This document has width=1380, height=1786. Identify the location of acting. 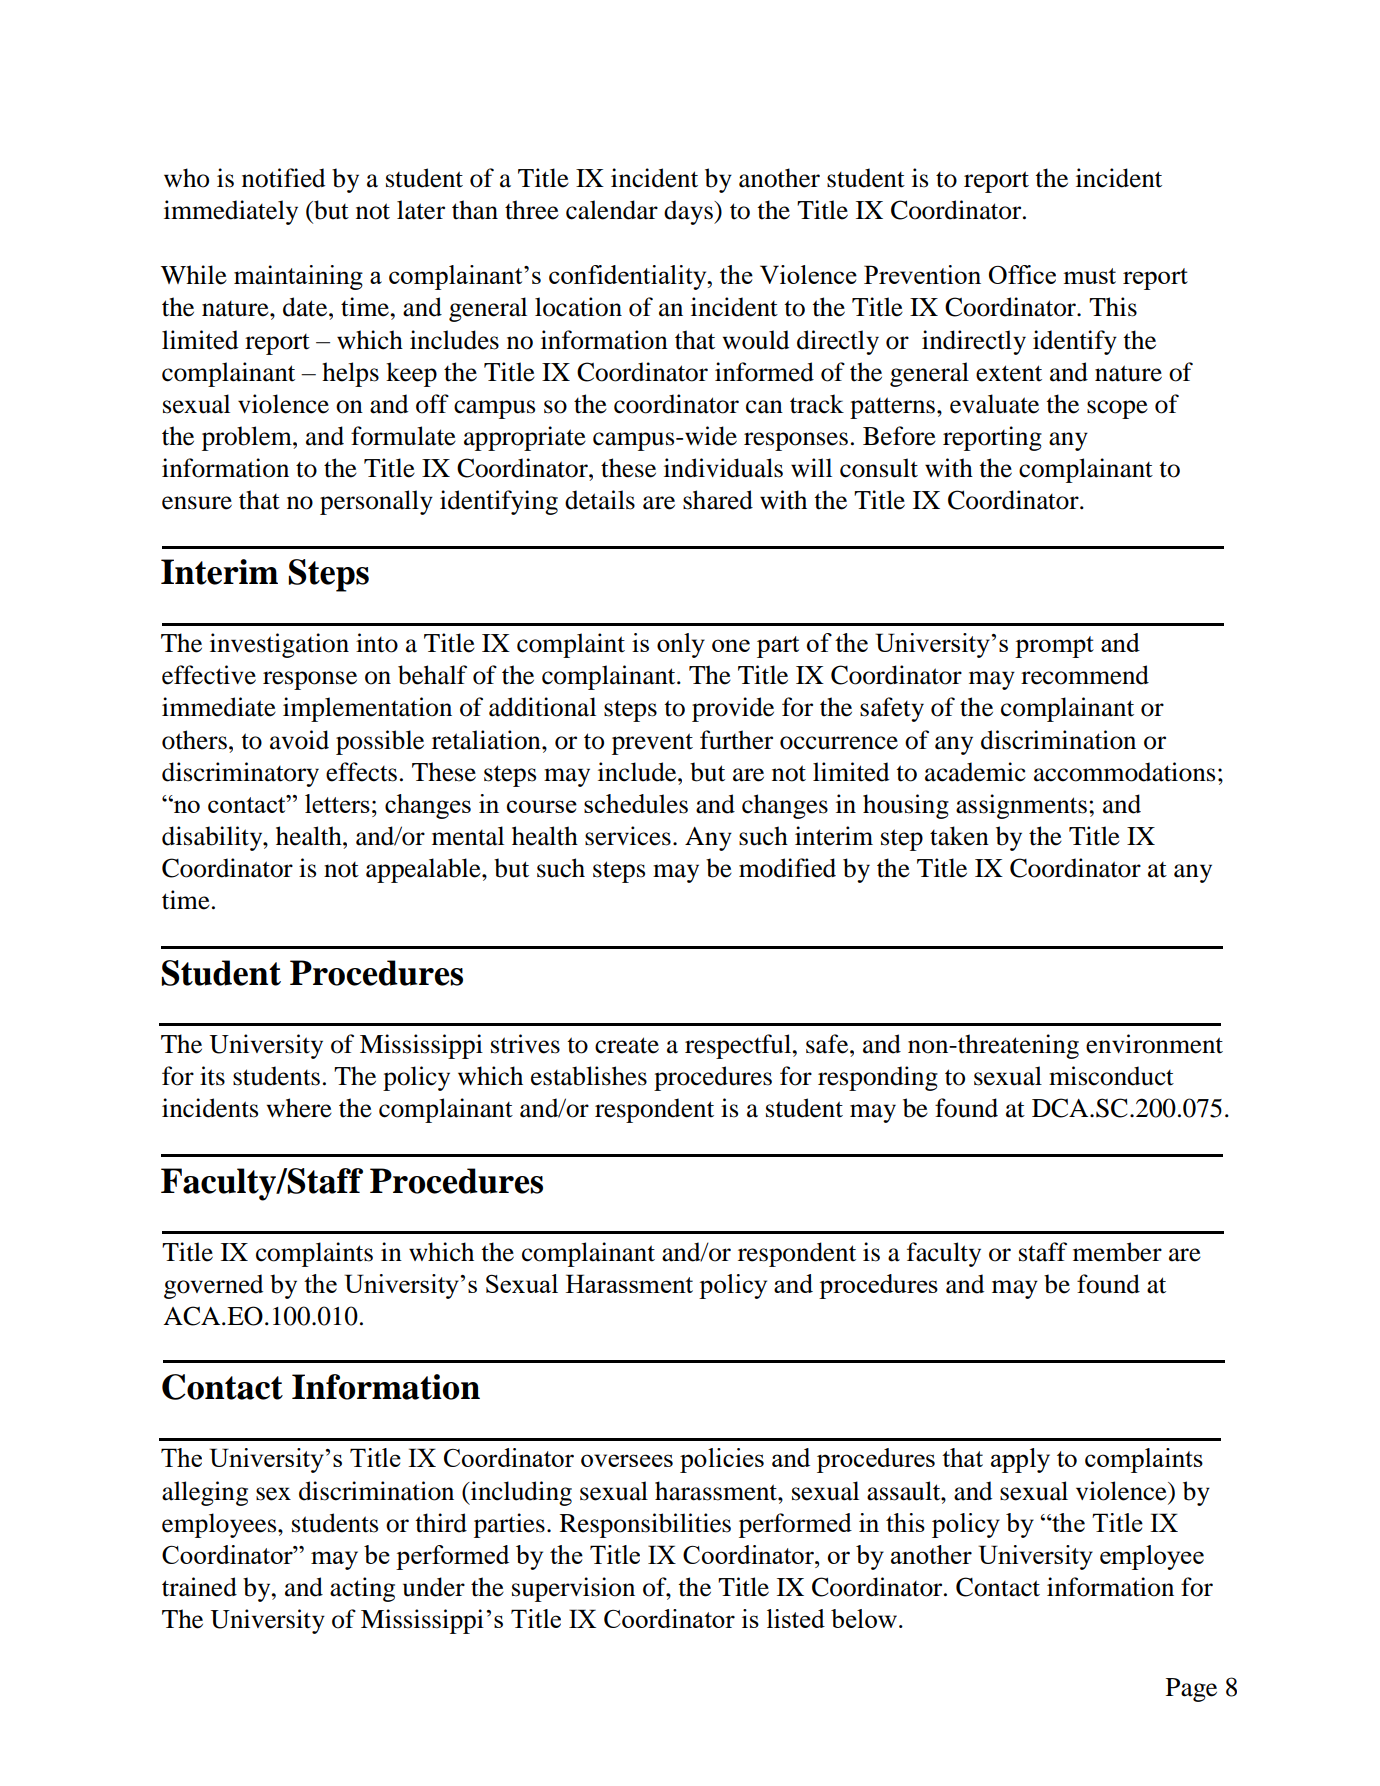
(362, 1589).
